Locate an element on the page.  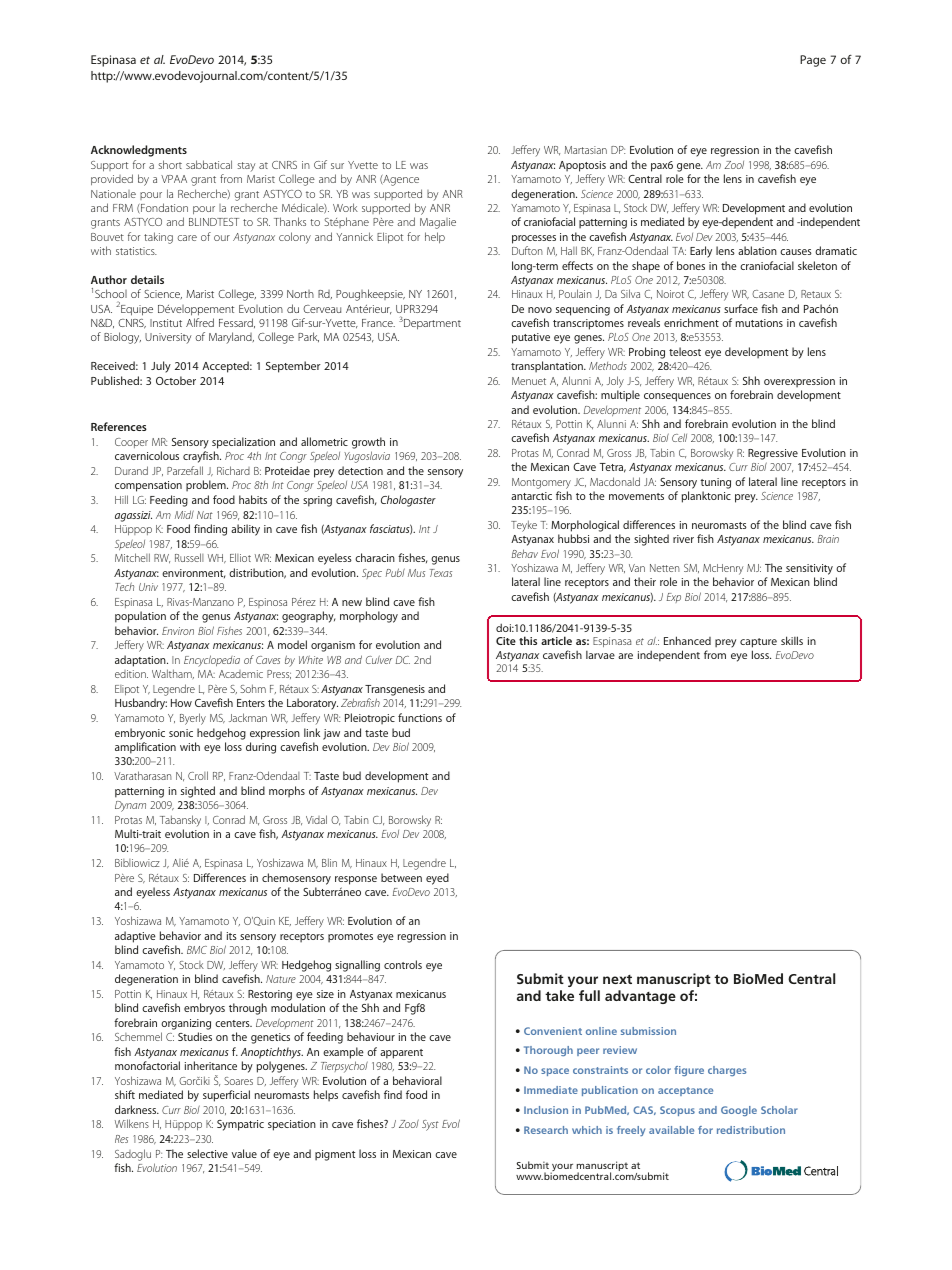
Apoptosis is located at coordinates (582, 166).
